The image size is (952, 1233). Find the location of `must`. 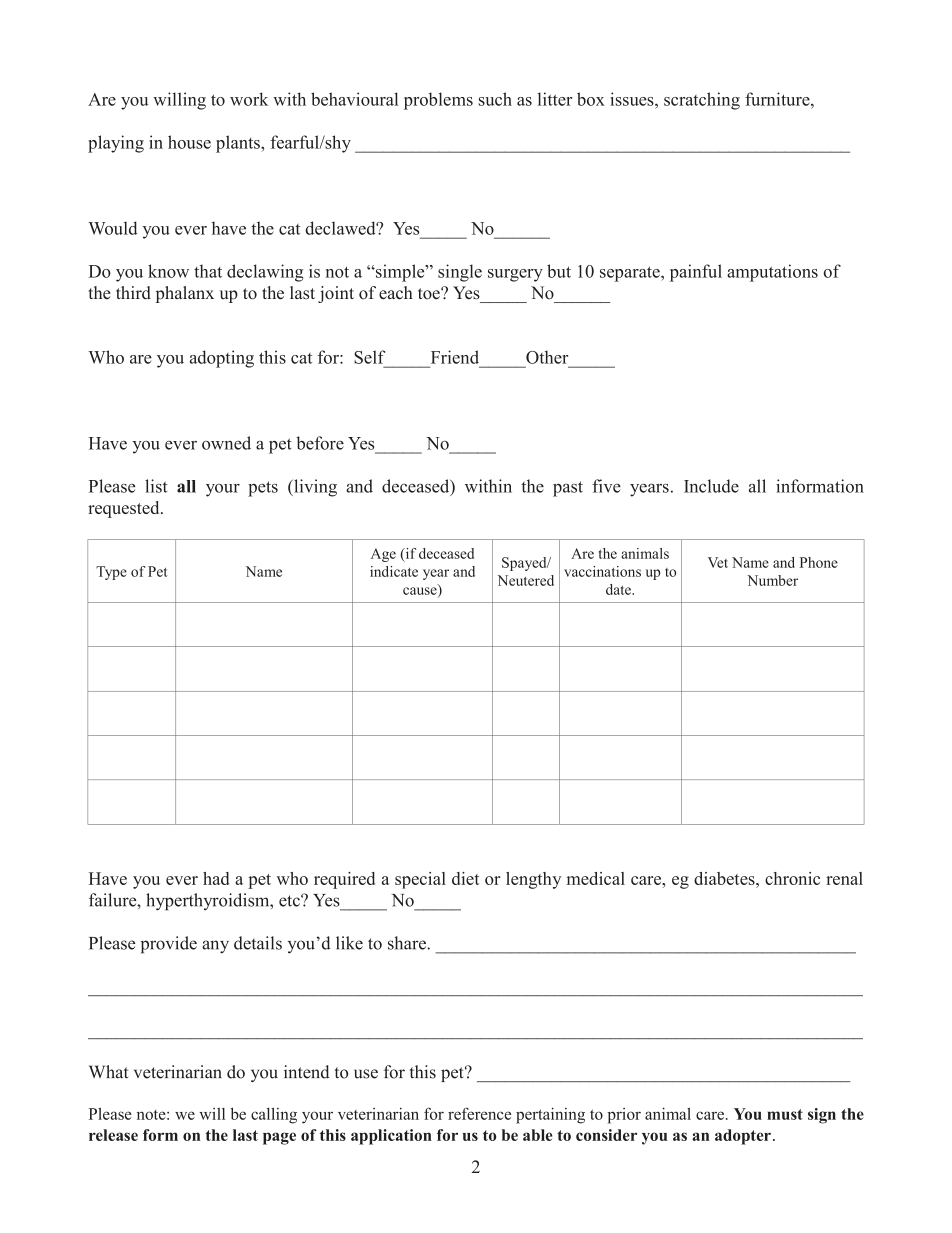

must is located at coordinates (785, 1114).
